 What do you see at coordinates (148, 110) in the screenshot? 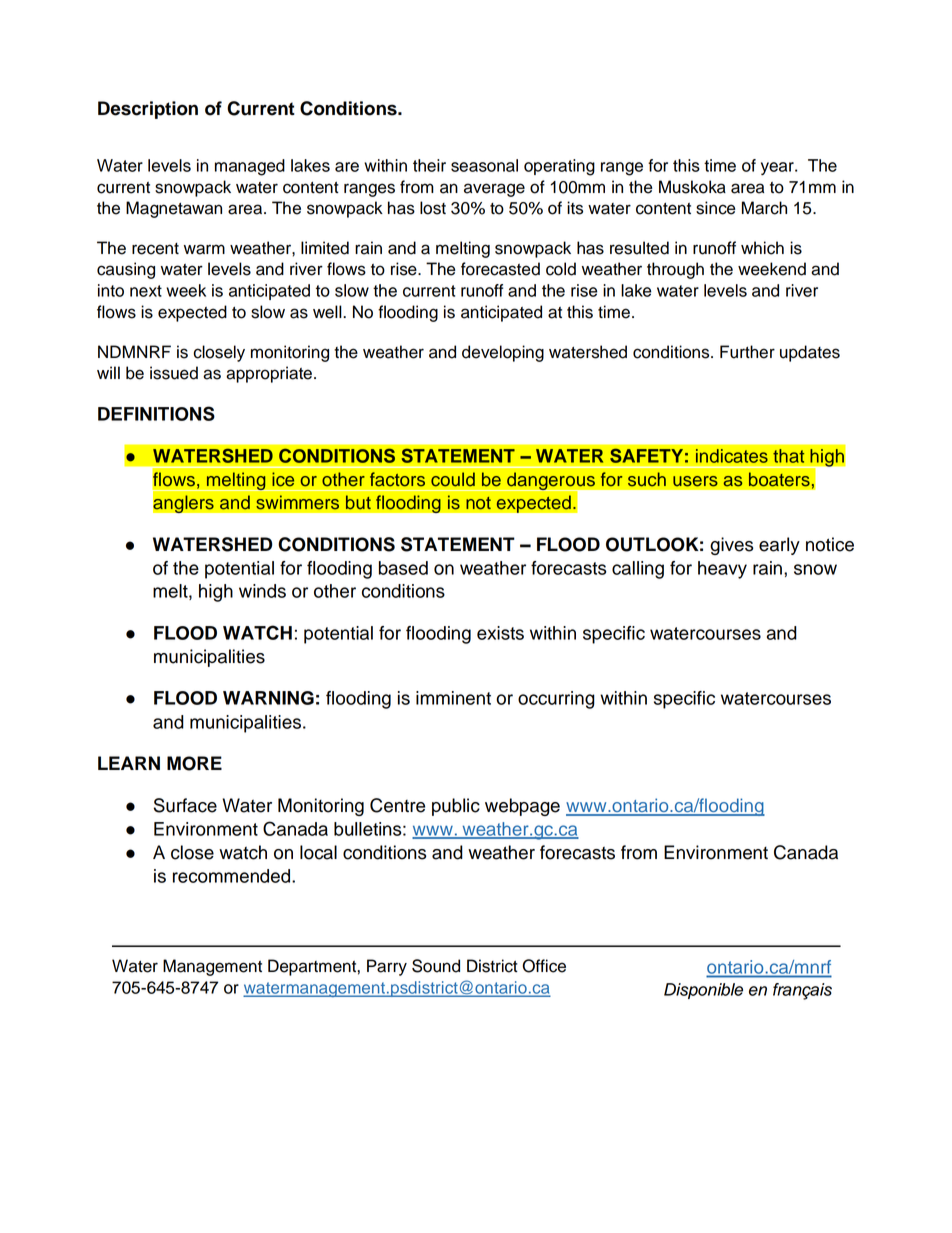
I see `Description` at bounding box center [148, 110].
